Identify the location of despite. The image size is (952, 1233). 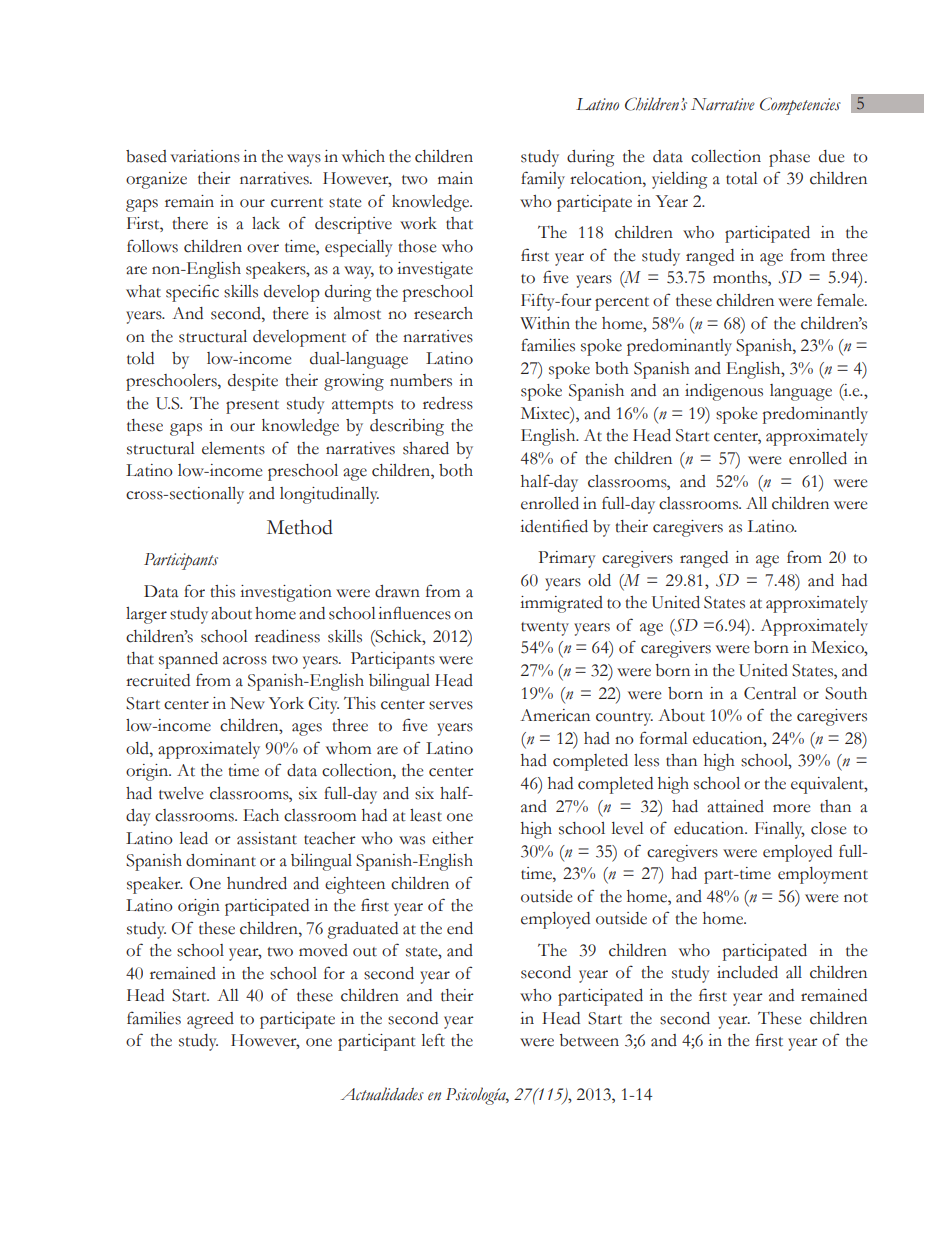
(253, 382).
